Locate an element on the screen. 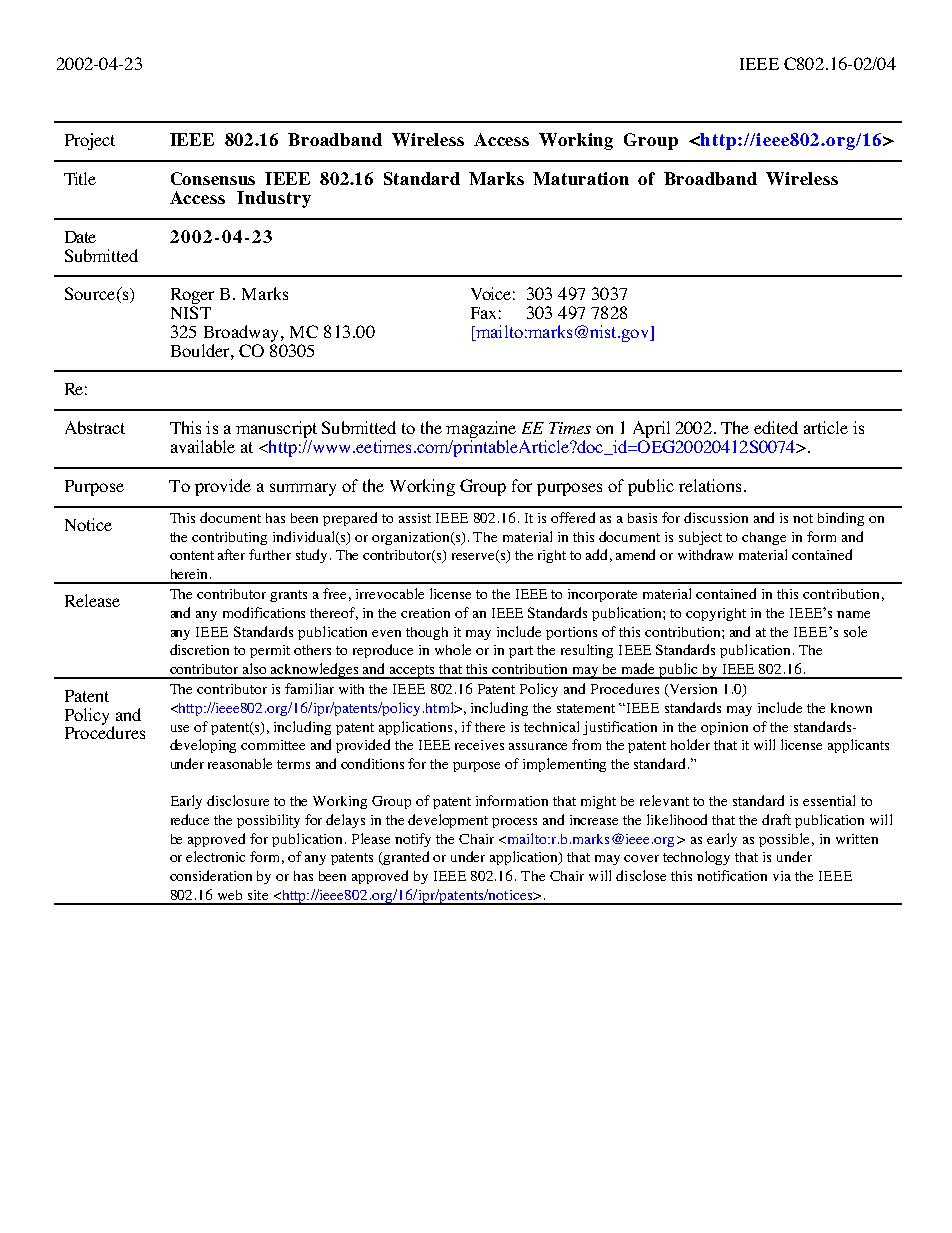  discretion is located at coordinates (199, 649).
